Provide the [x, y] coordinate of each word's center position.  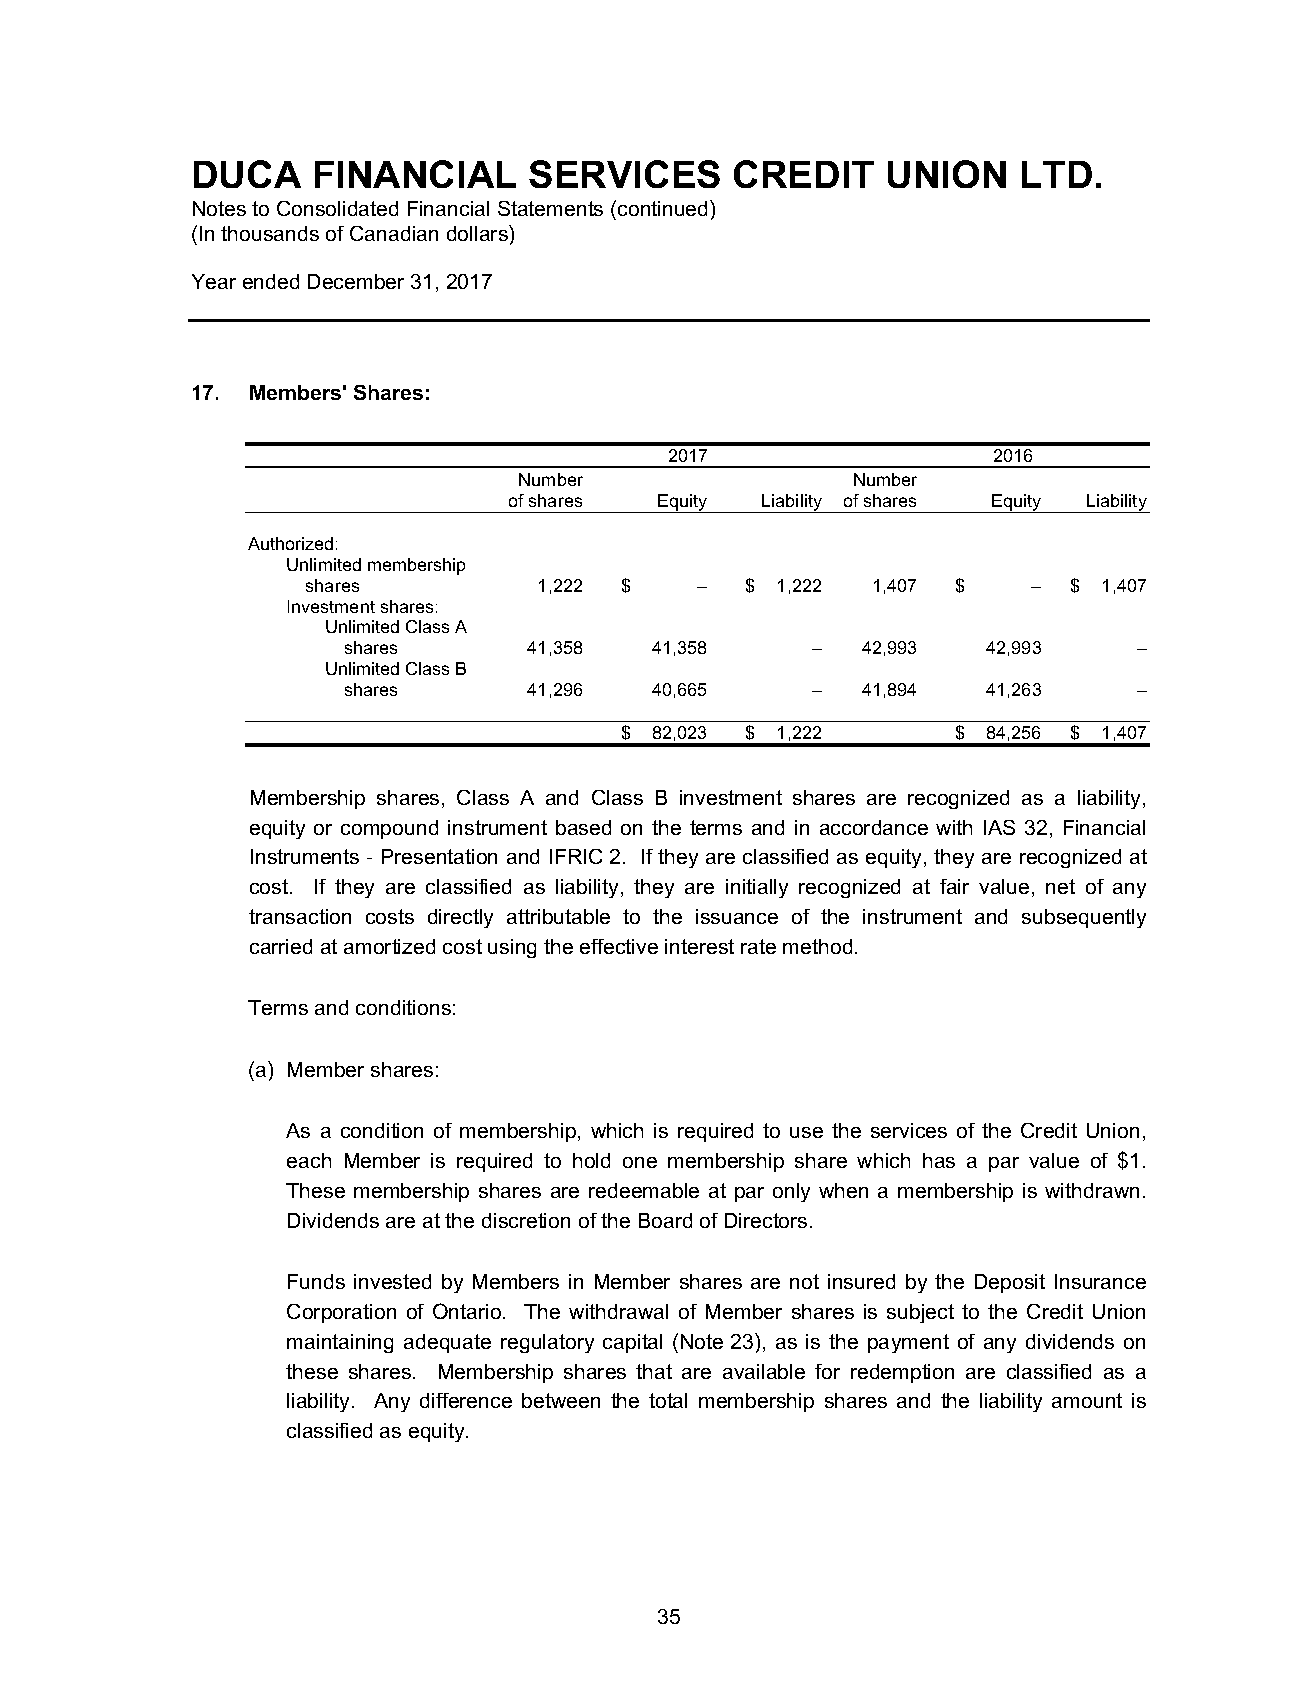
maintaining [340, 1343]
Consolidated [337, 208]
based [583, 827]
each [309, 1160]
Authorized [290, 543]
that [654, 1371]
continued [662, 208]
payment [908, 1343]
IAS [999, 827]
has [939, 1160]
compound [389, 829]
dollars [478, 233]
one [640, 1162]
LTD [1057, 174]
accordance [874, 827]
